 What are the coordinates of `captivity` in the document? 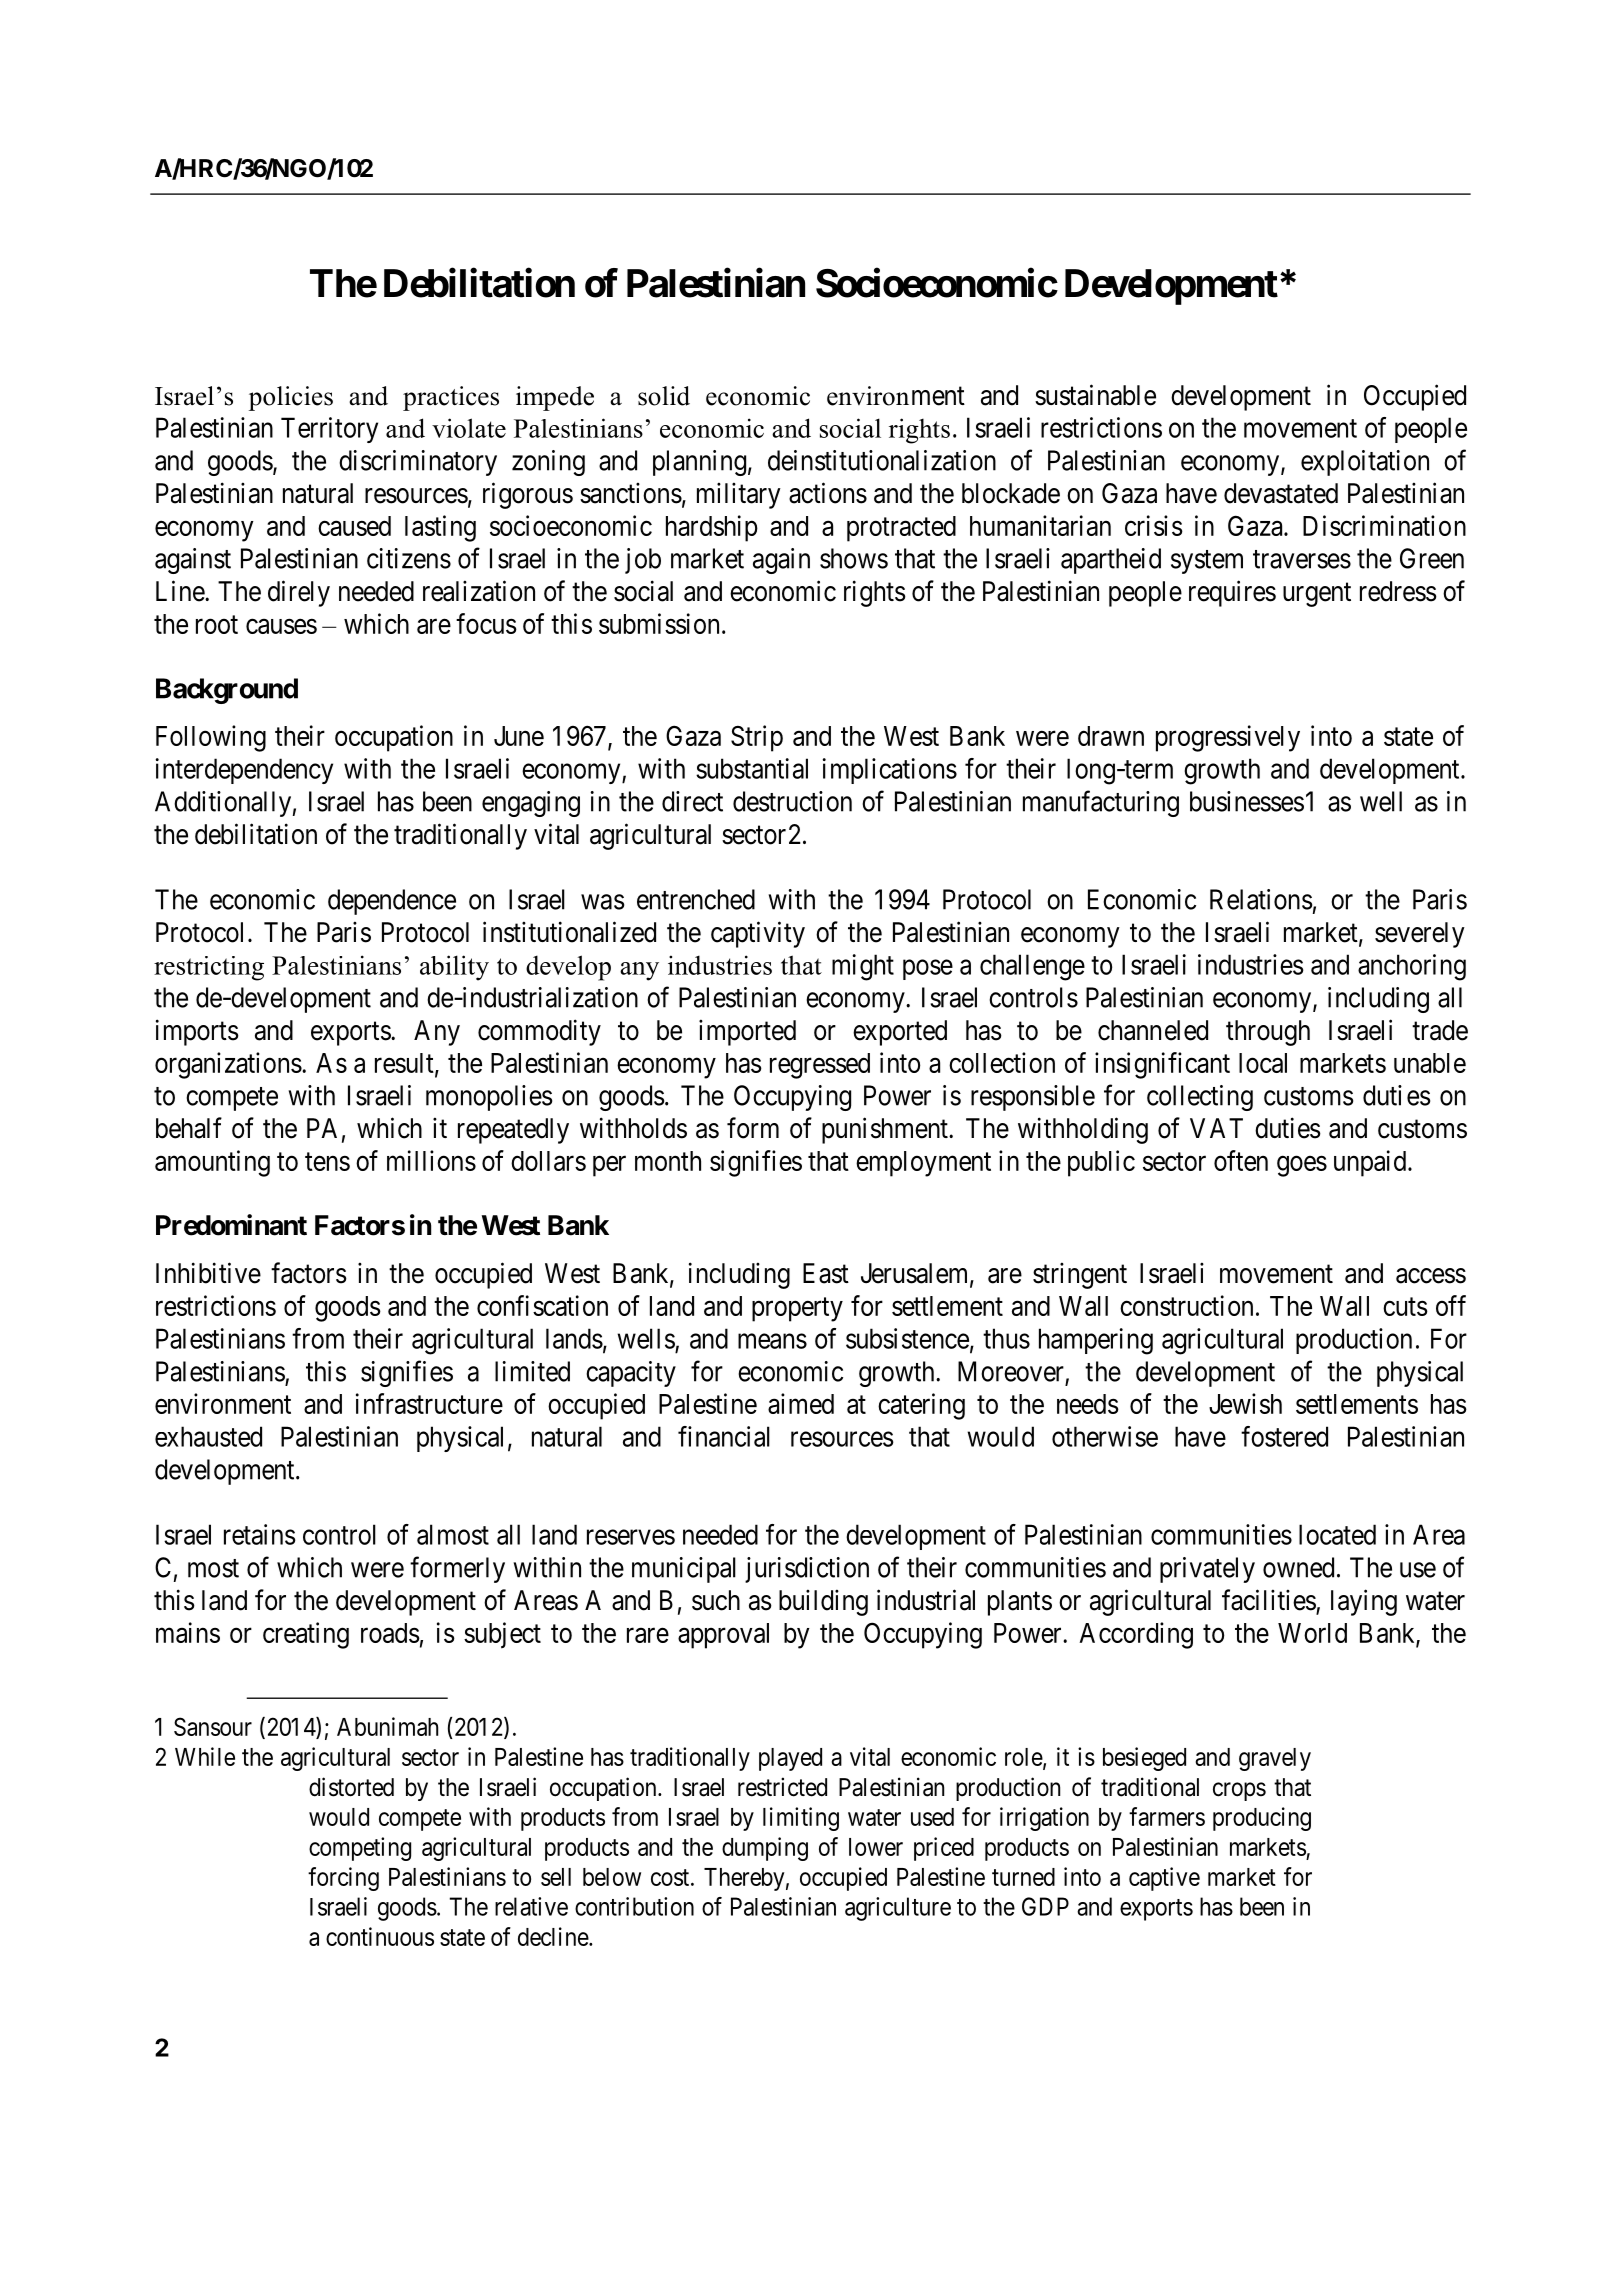 It's located at (758, 934).
